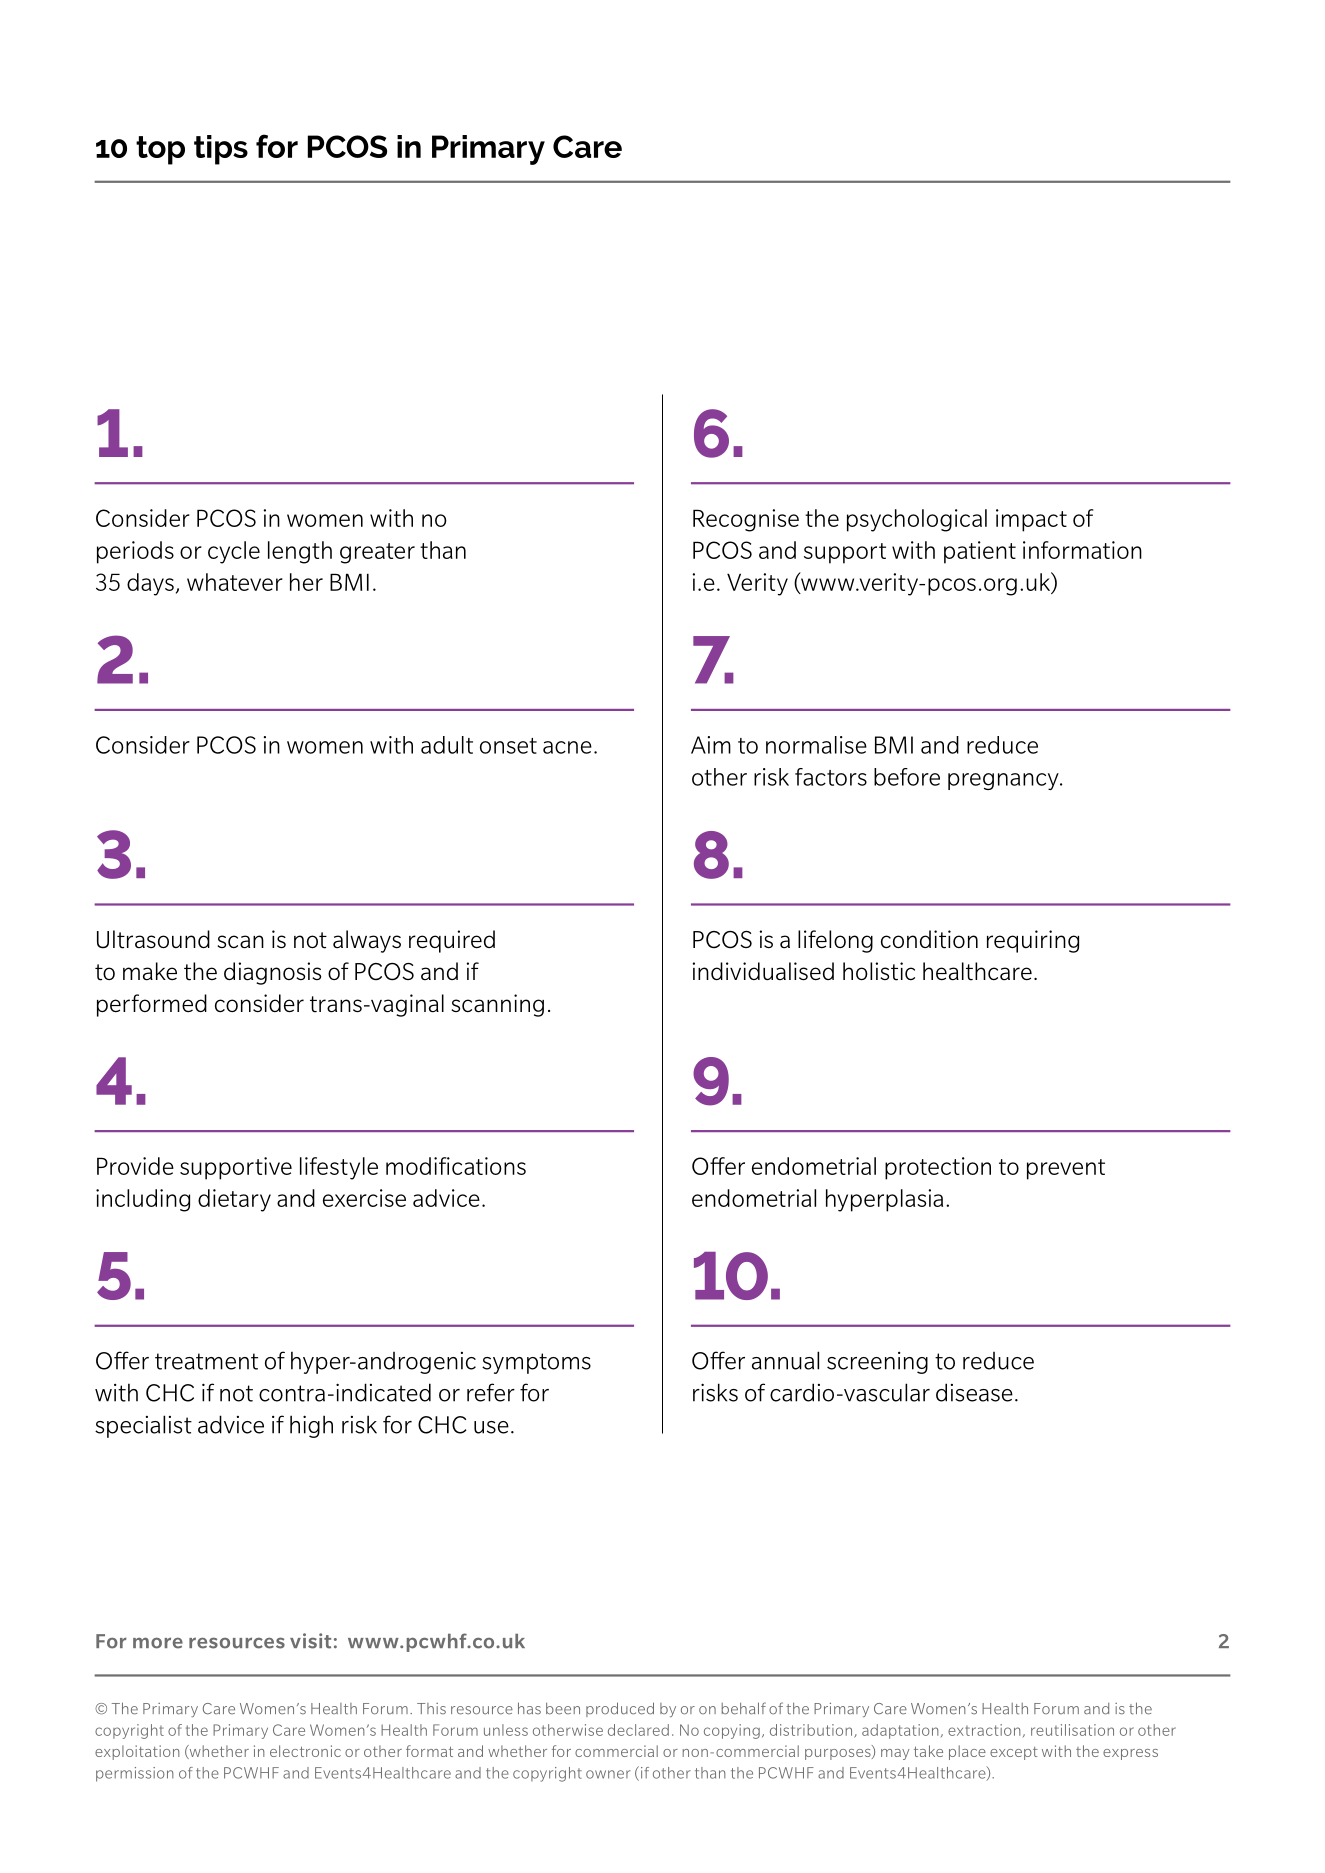  I want to click on Recognise, so click(746, 520).
